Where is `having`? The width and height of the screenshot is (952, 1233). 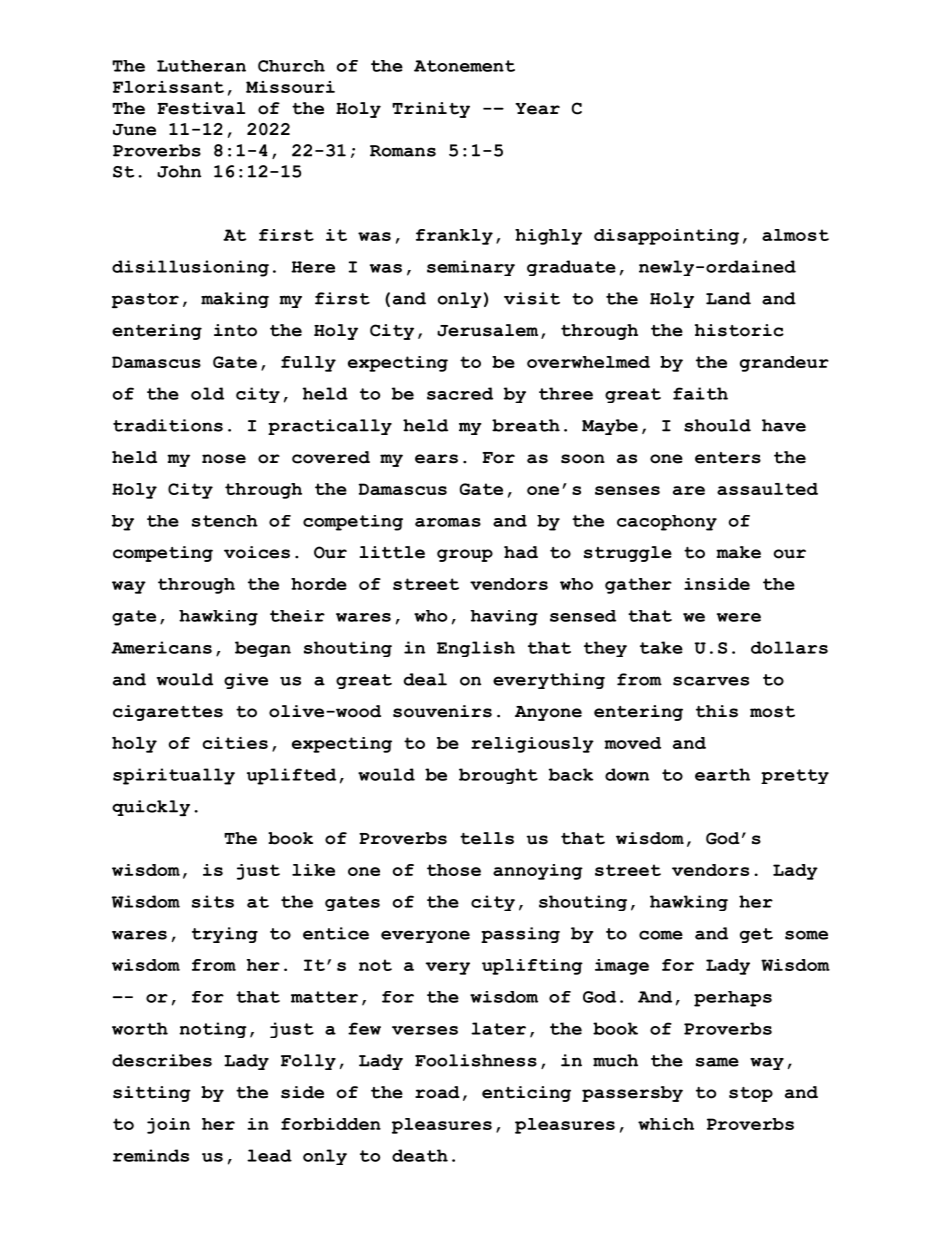
having is located at coordinates (504, 618).
